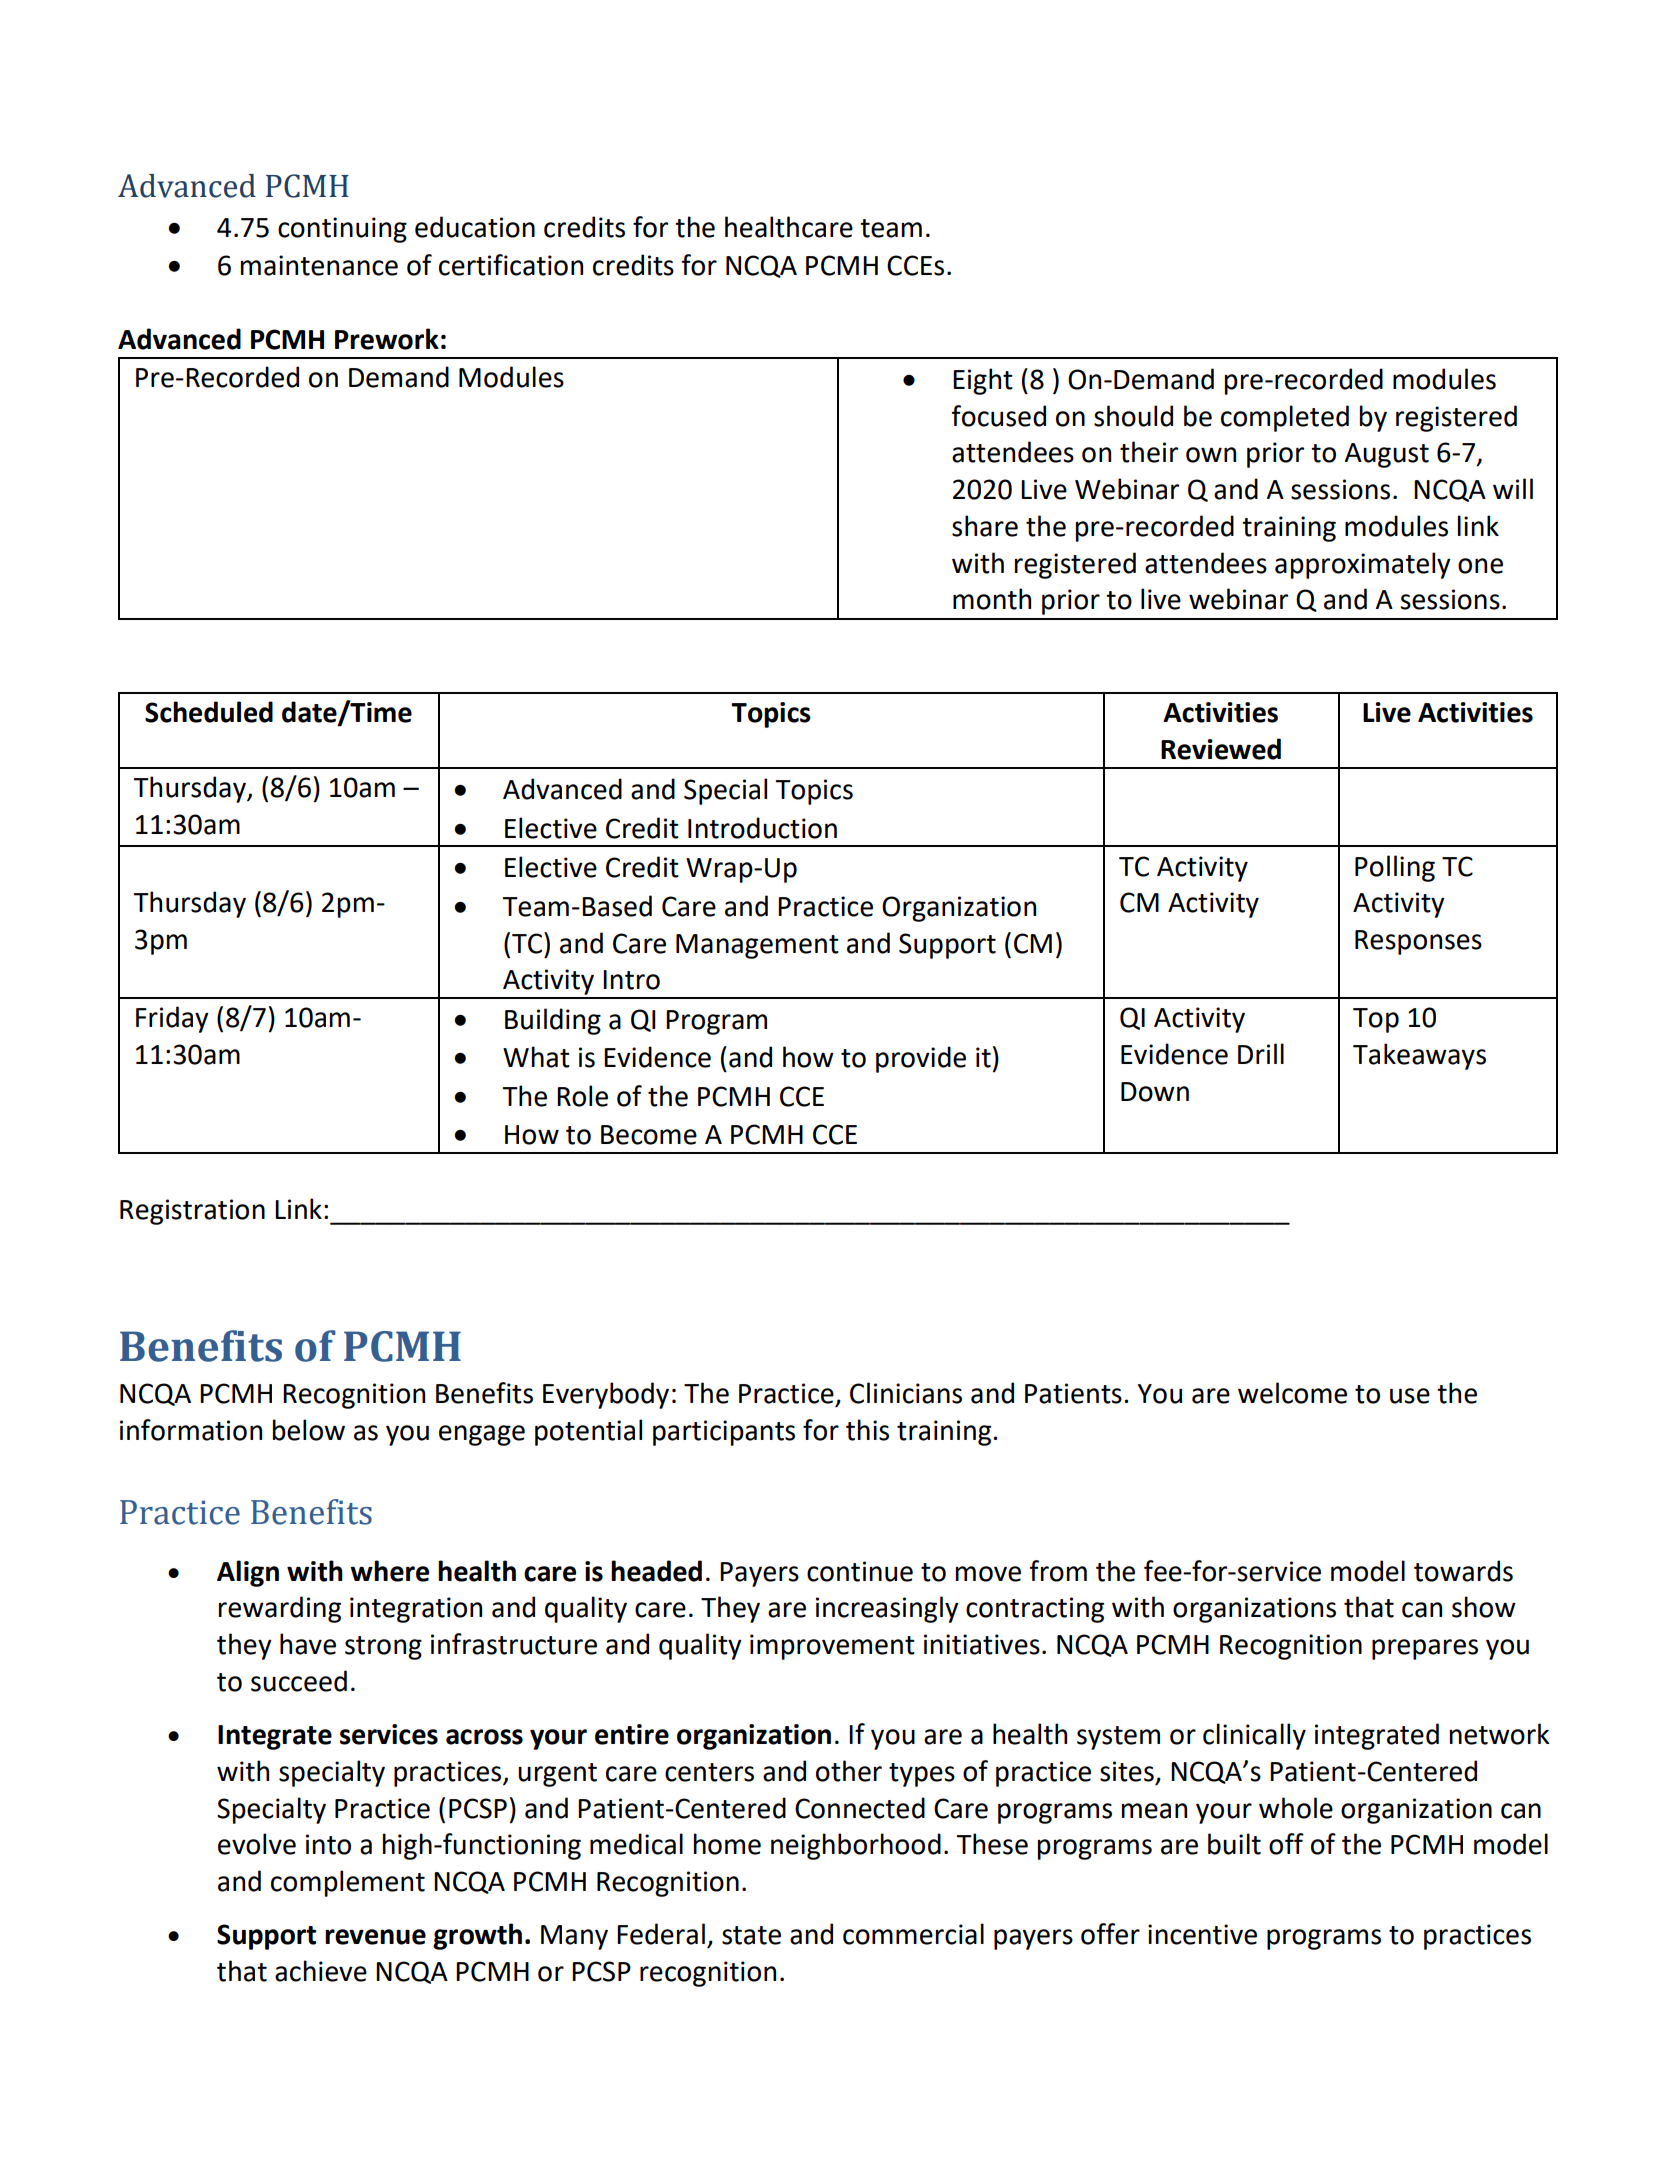 This screenshot has height=2169, width=1676. I want to click on Eight, so click(983, 381).
